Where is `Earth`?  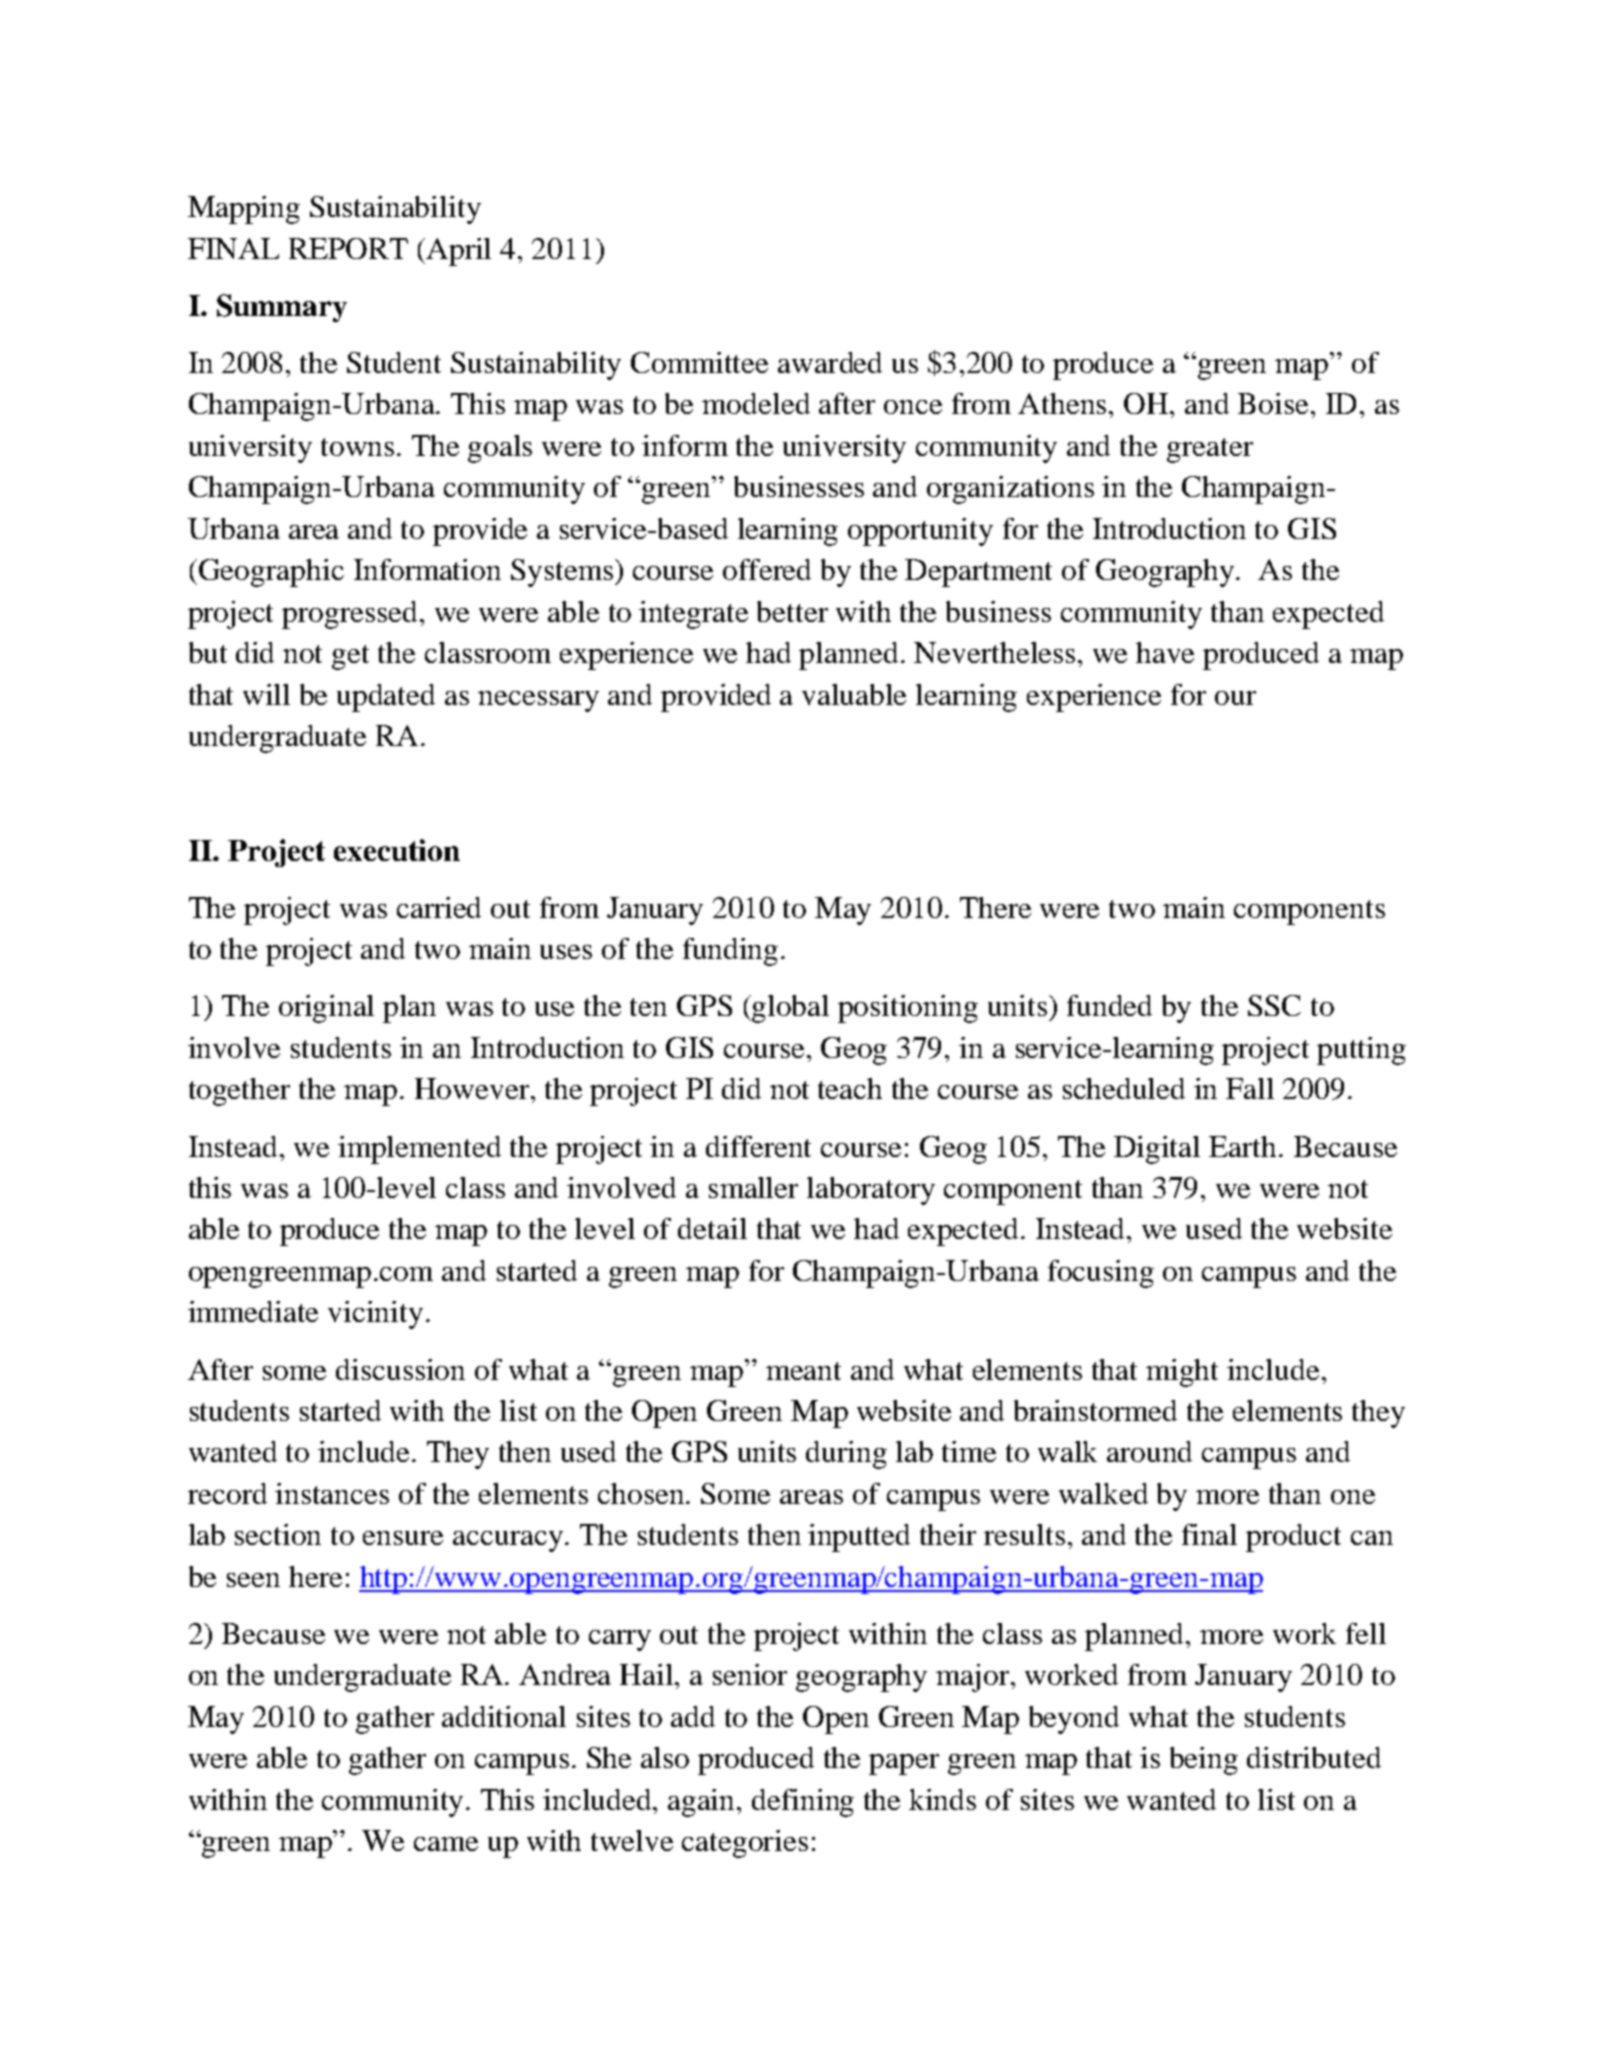
Earth is located at coordinates (1244, 1146).
